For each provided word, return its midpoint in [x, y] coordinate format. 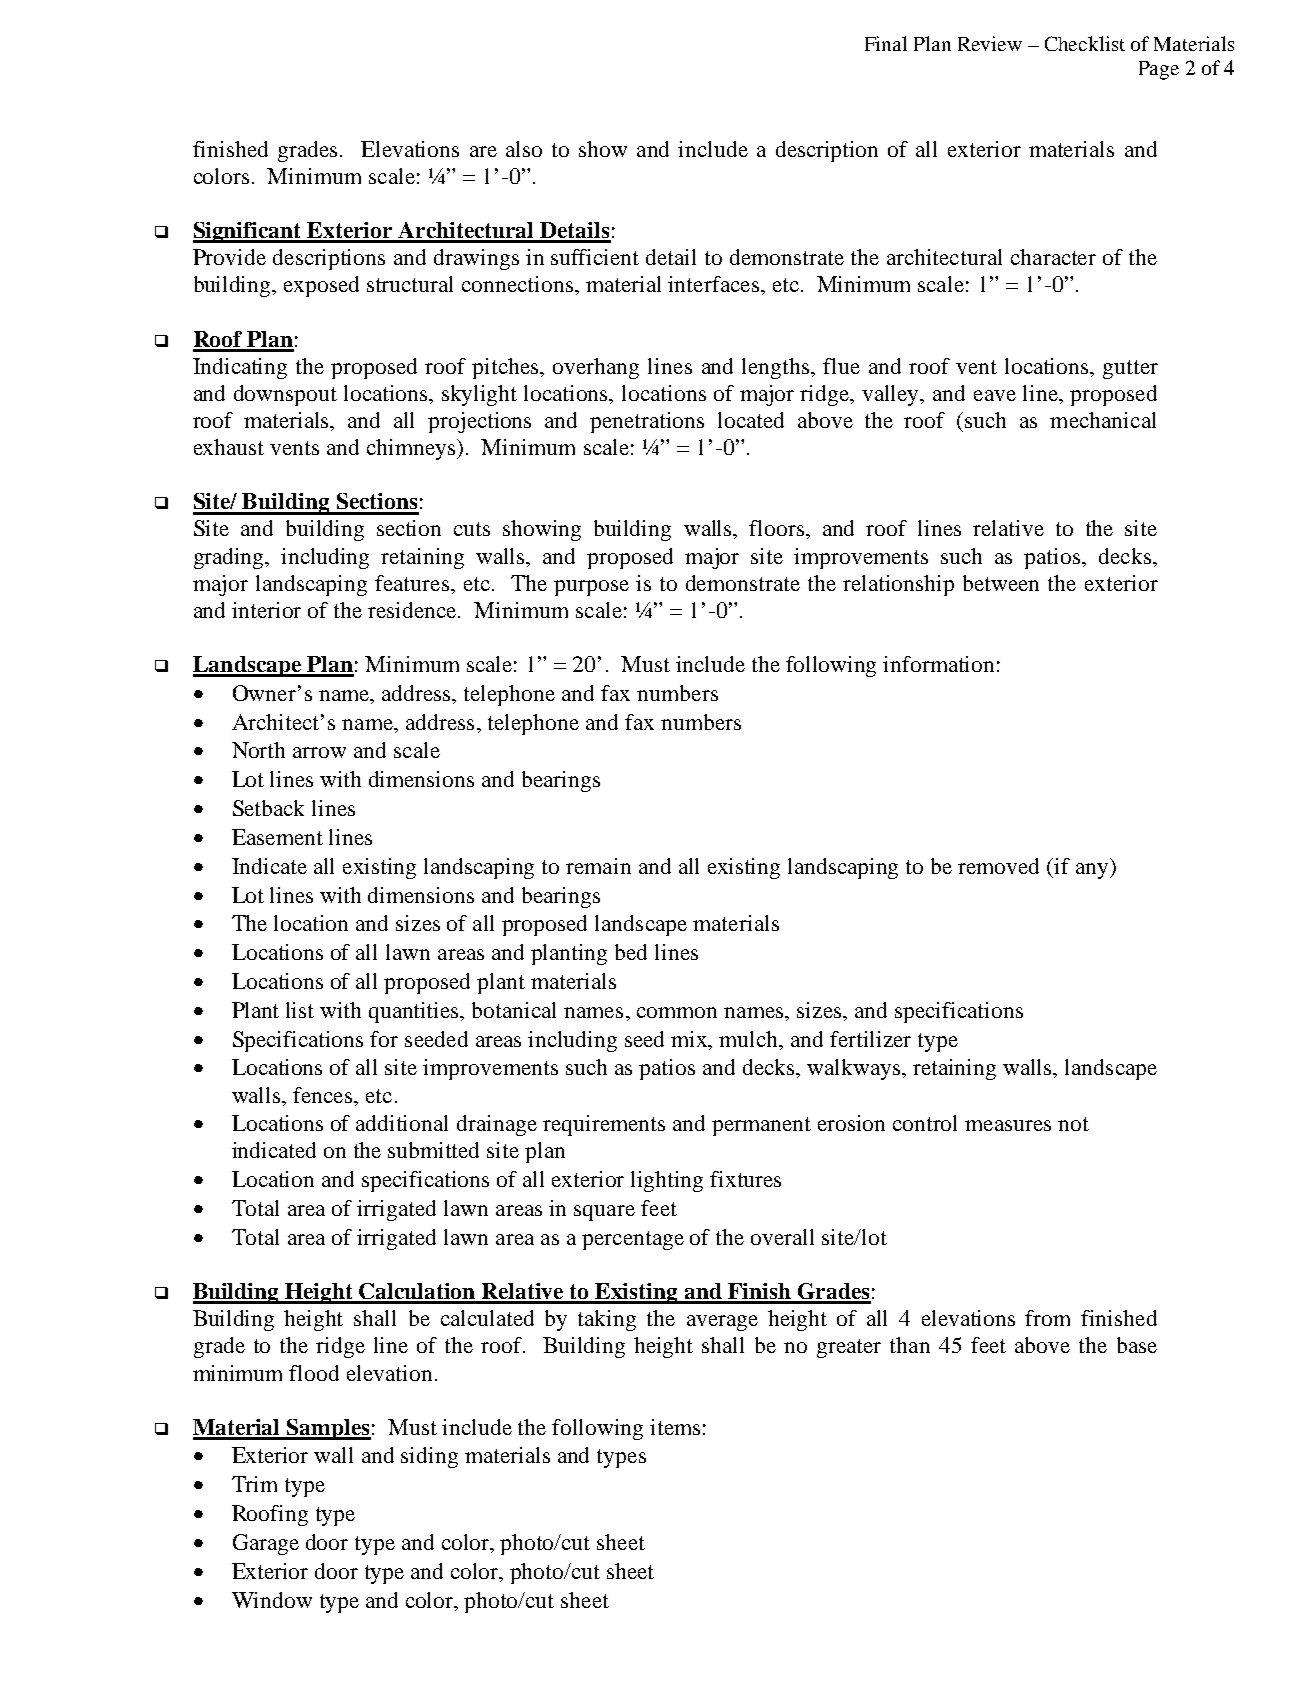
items [675, 1427]
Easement [277, 837]
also [524, 149]
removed [998, 866]
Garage [266, 1544]
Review [990, 43]
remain [598, 866]
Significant [248, 232]
